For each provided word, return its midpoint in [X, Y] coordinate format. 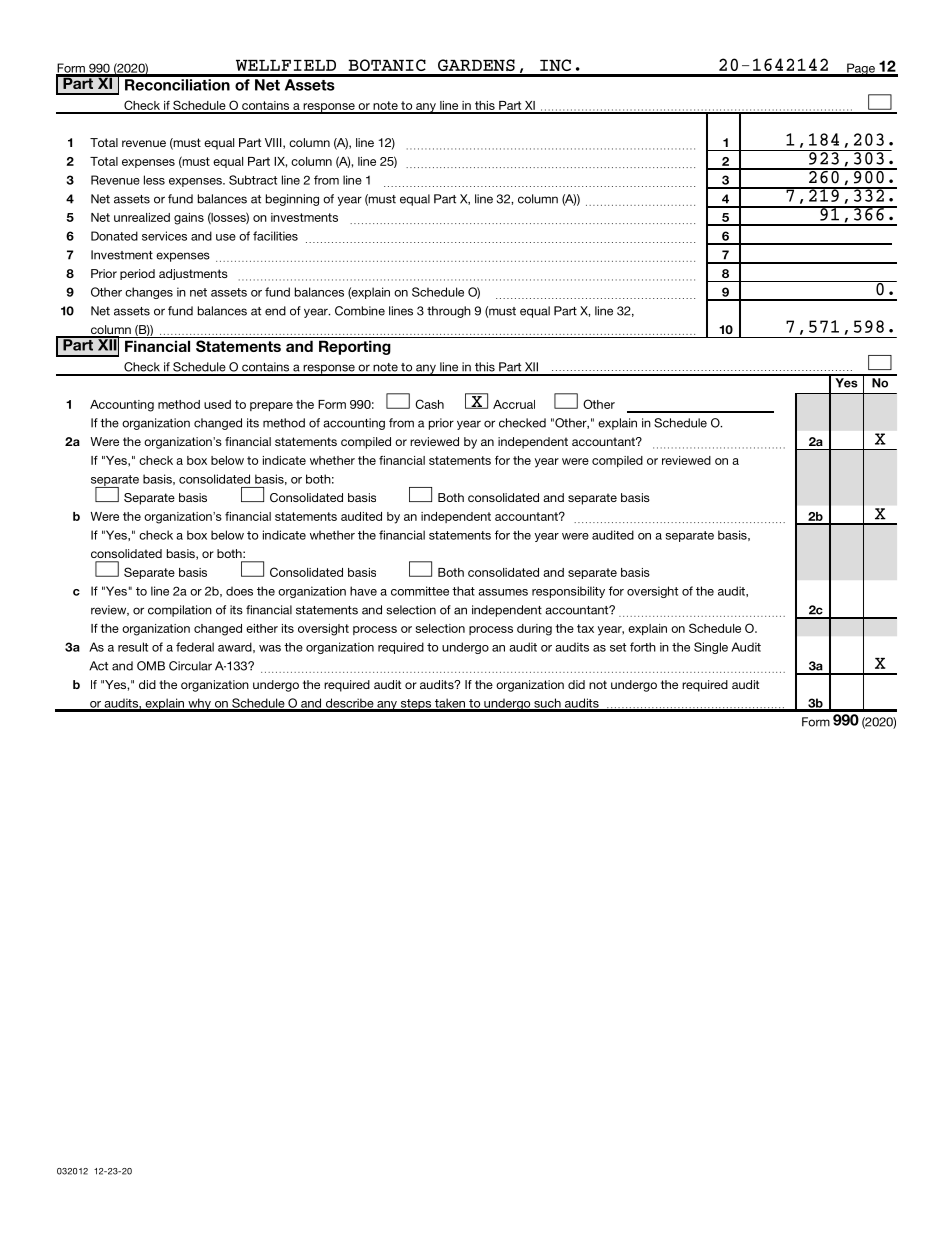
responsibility [568, 592]
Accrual [514, 404]
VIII [274, 143]
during [534, 630]
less [154, 180]
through [449, 312]
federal [195, 647]
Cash [429, 404]
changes [149, 293]
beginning [292, 200]
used [217, 404]
